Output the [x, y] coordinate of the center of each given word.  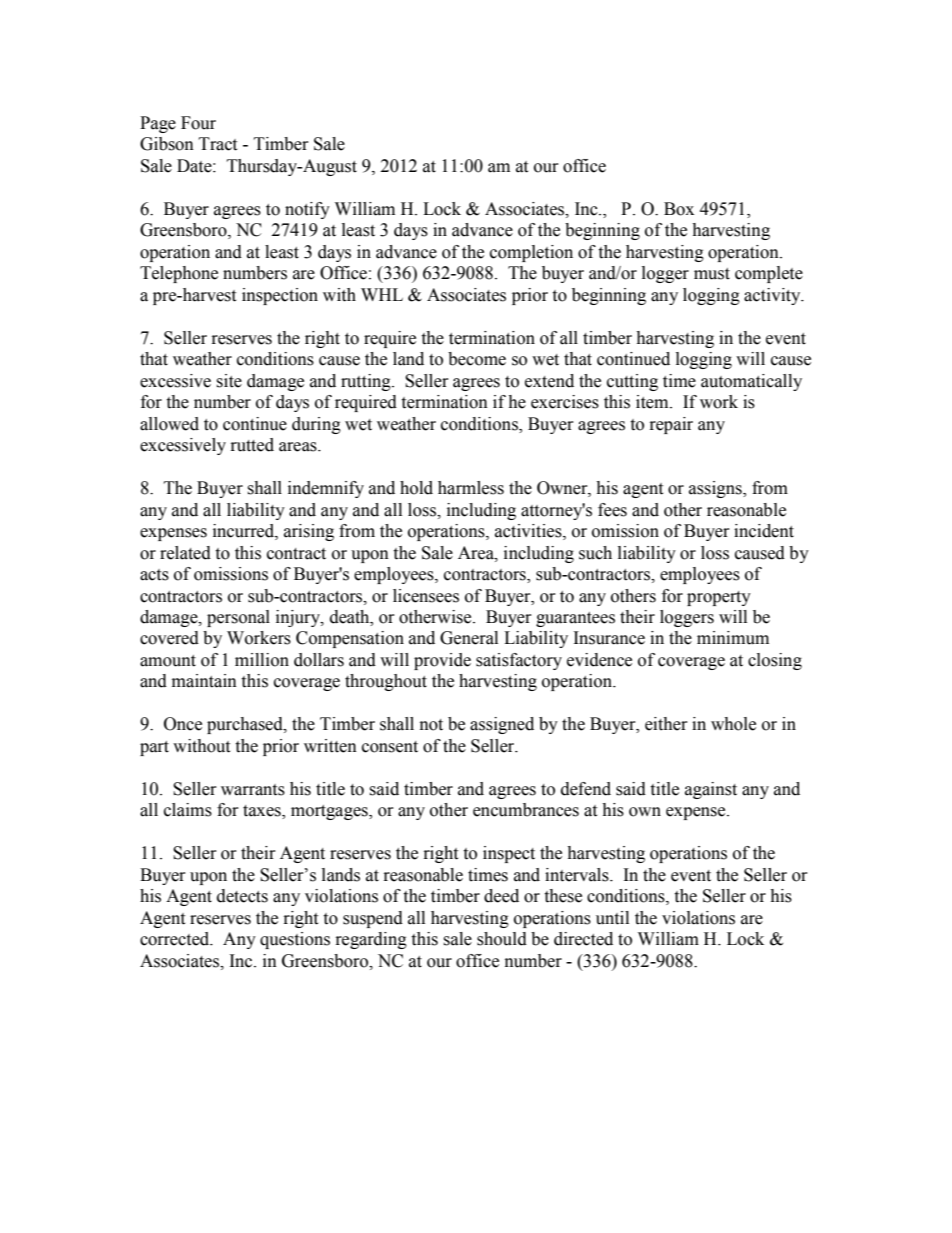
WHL [382, 294]
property [719, 598]
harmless [471, 488]
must [712, 274]
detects [242, 896]
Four [198, 123]
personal [238, 618]
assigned [502, 725]
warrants [253, 790]
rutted [252, 445]
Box [679, 209]
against [711, 790]
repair [671, 425]
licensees [426, 596]
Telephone [179, 274]
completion [531, 253]
